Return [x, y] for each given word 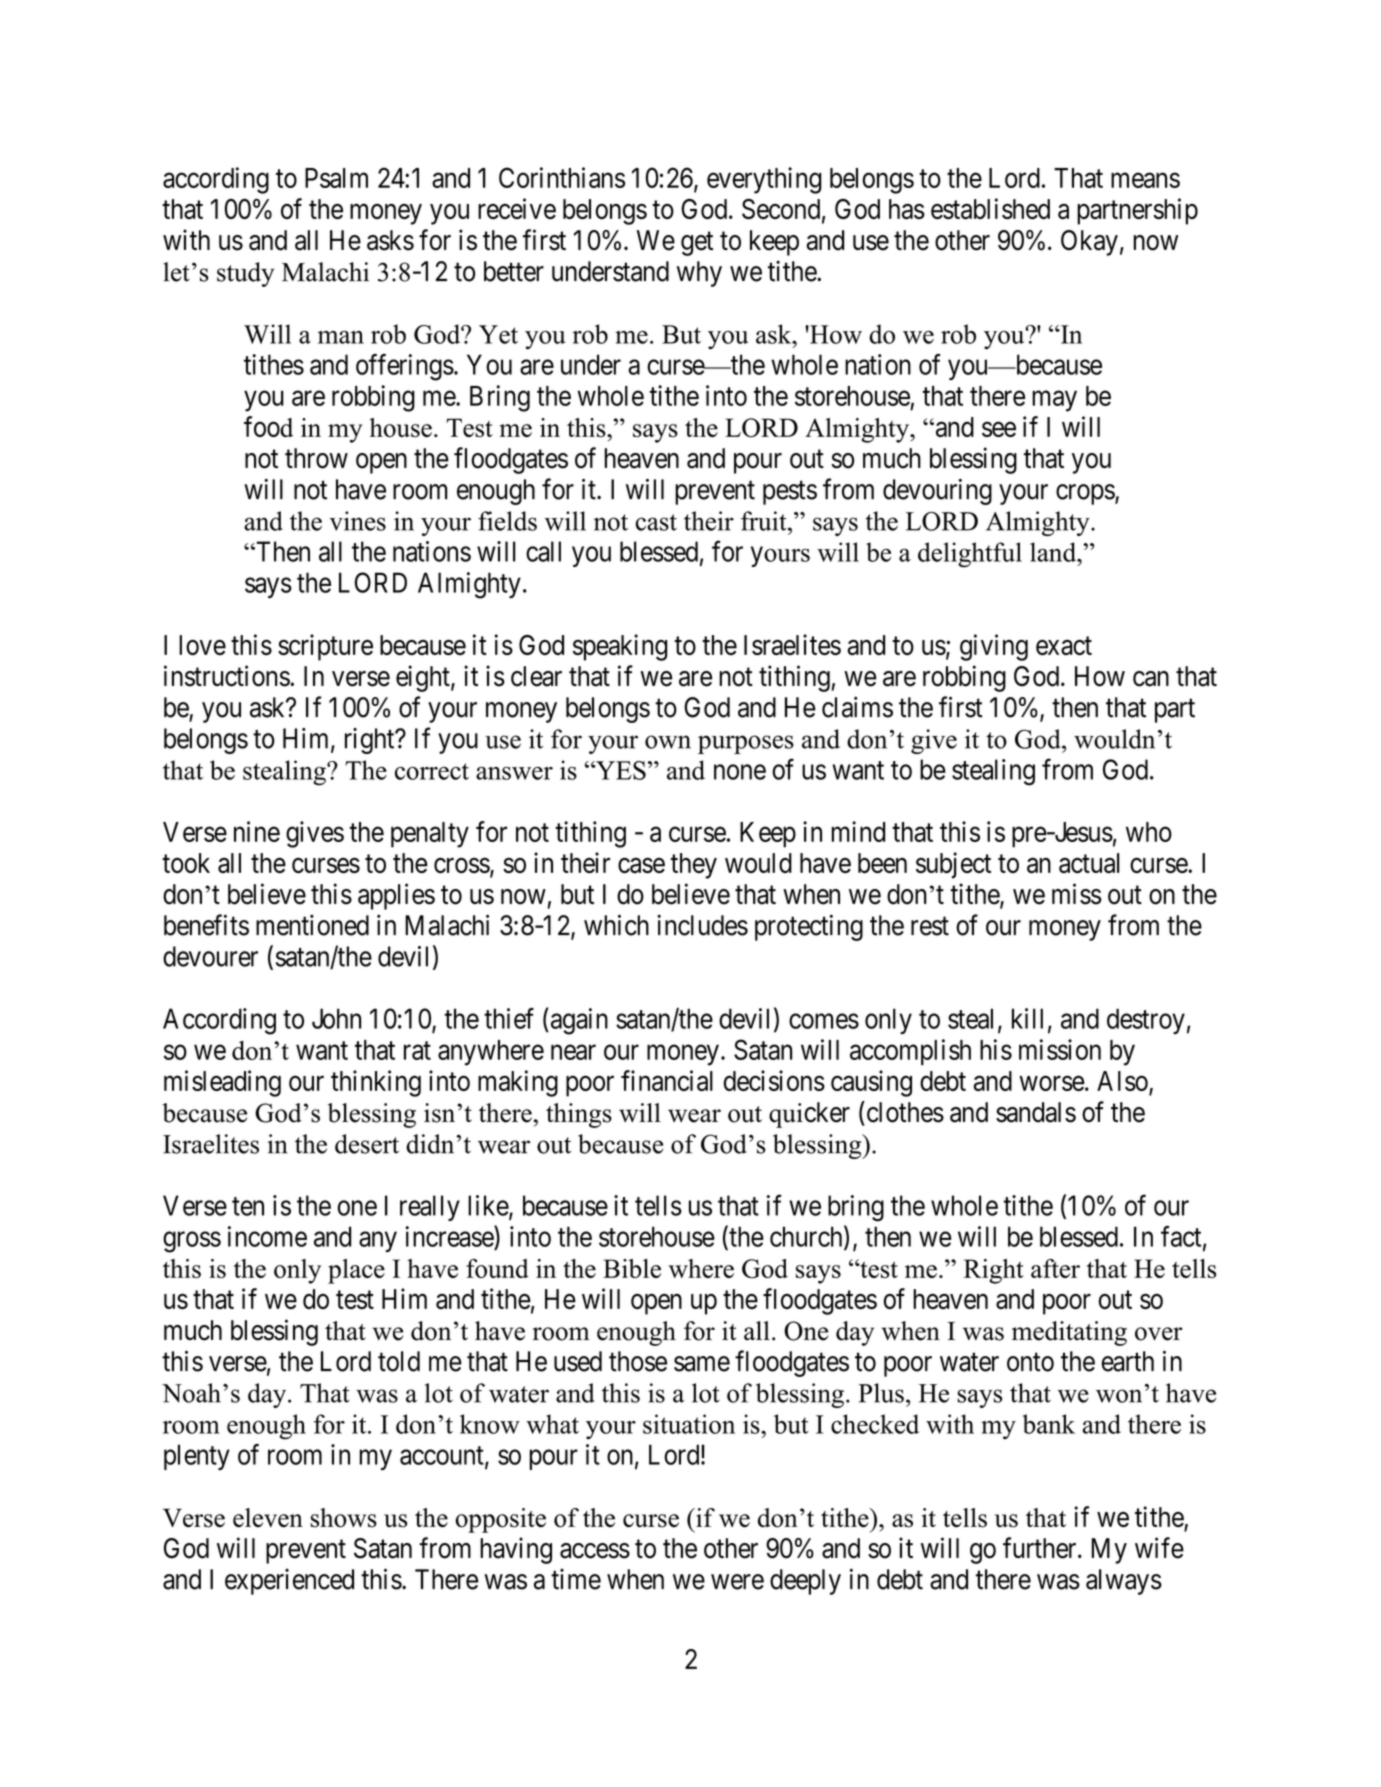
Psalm [336, 178]
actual [1089, 863]
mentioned [312, 925]
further [1041, 1548]
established [990, 208]
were [737, 1582]
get [697, 244]
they [694, 866]
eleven [268, 1518]
